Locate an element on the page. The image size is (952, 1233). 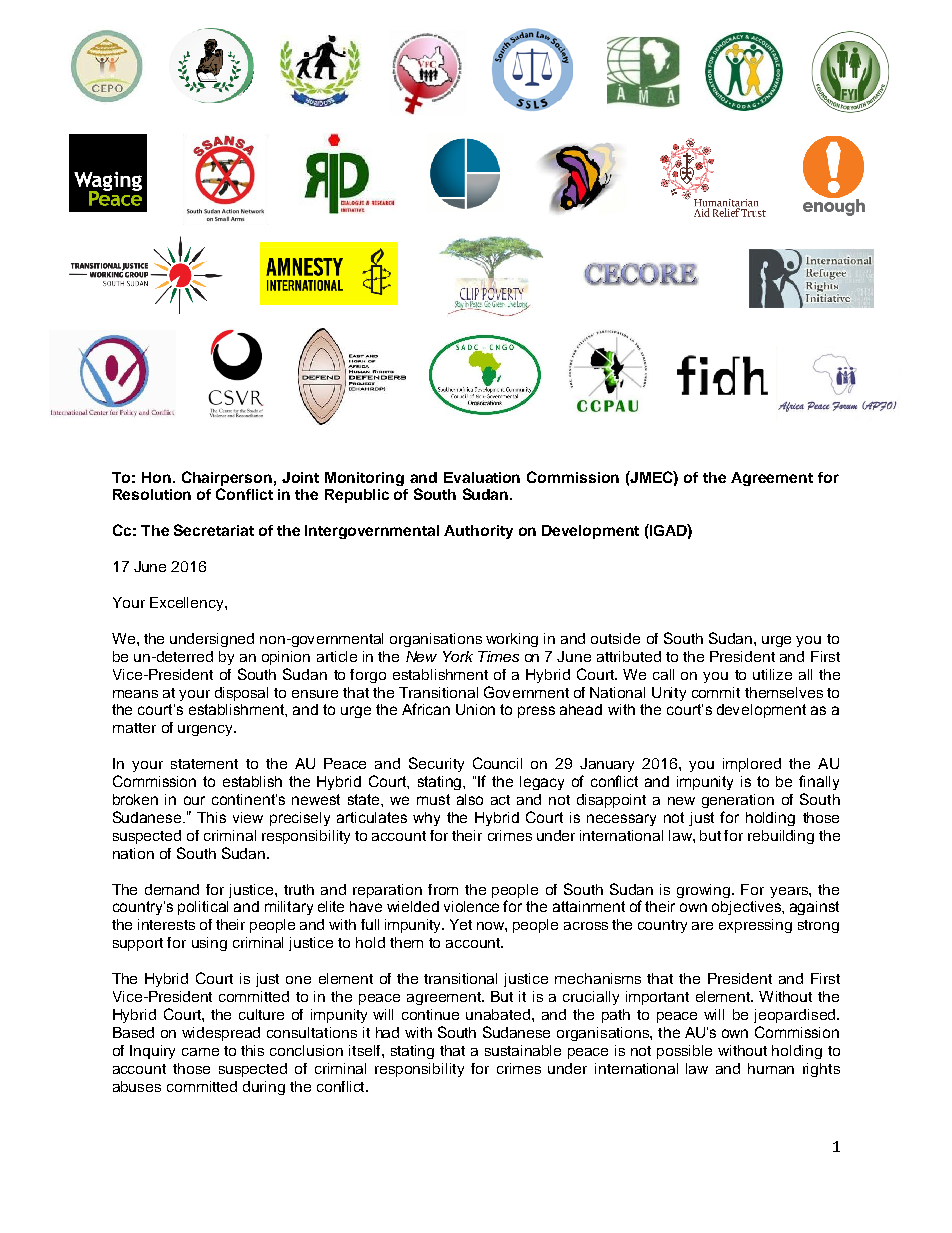
Chairperson is located at coordinates (227, 478).
